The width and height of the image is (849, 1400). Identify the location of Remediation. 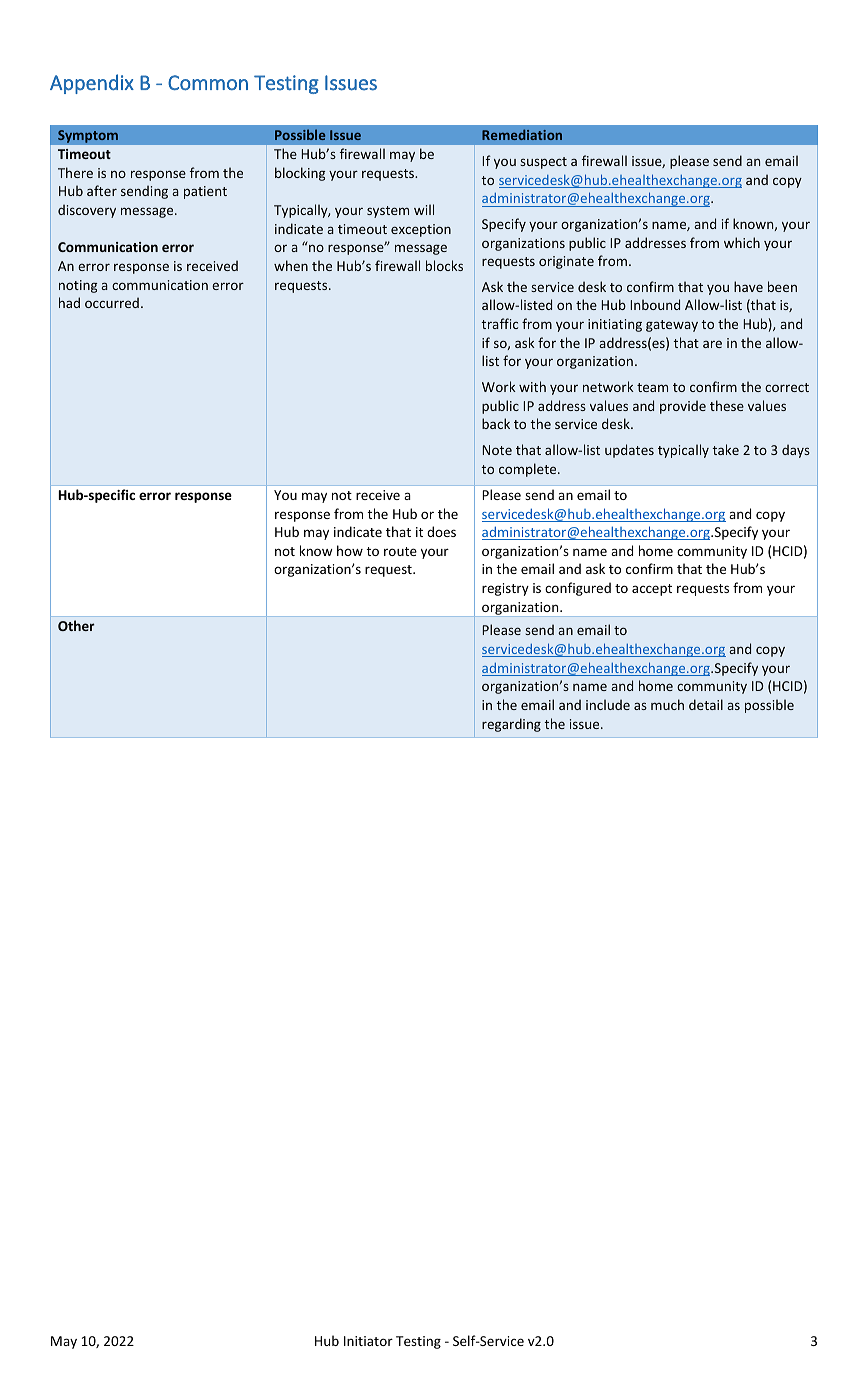
(522, 134).
